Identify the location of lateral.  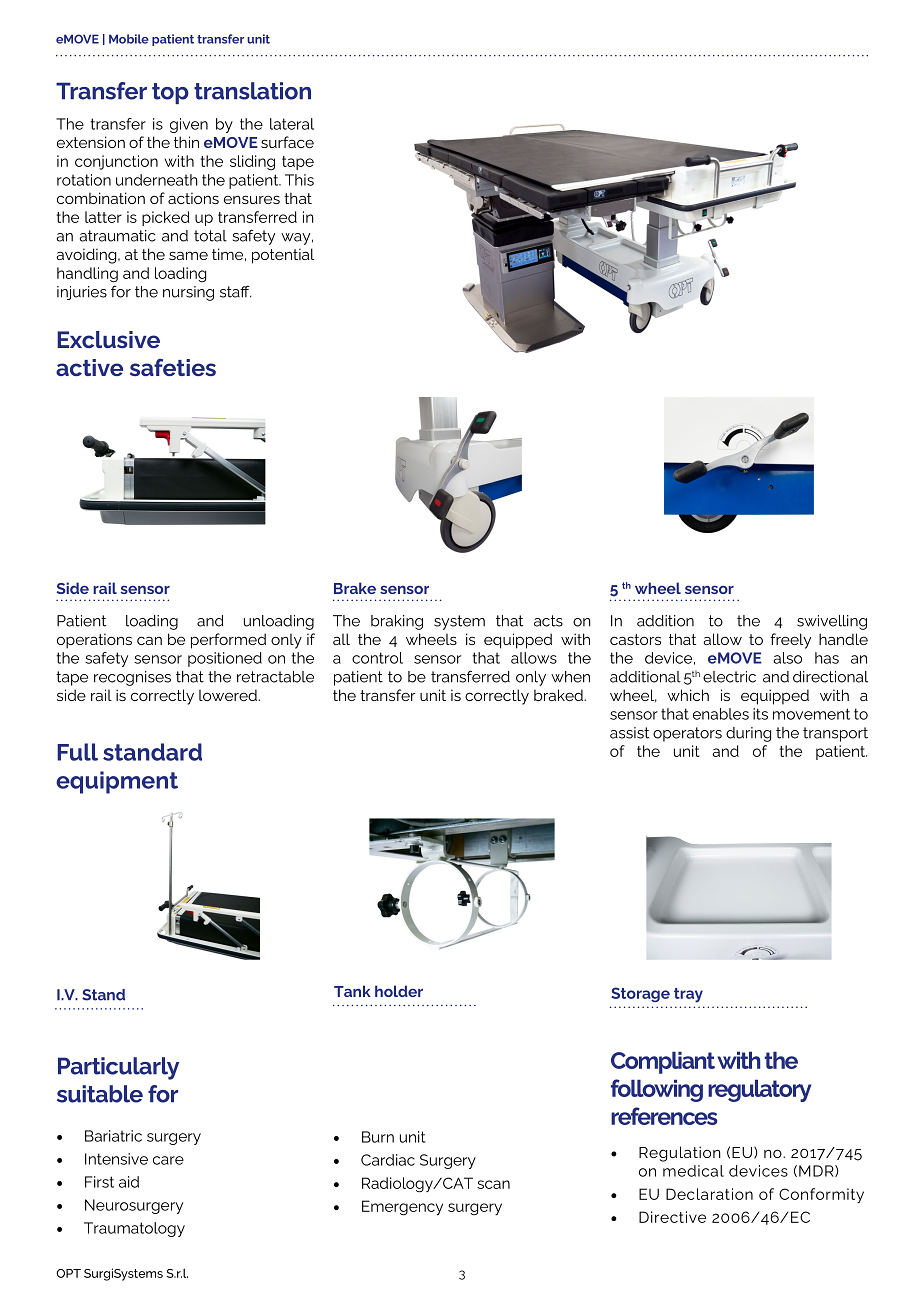
(292, 124).
